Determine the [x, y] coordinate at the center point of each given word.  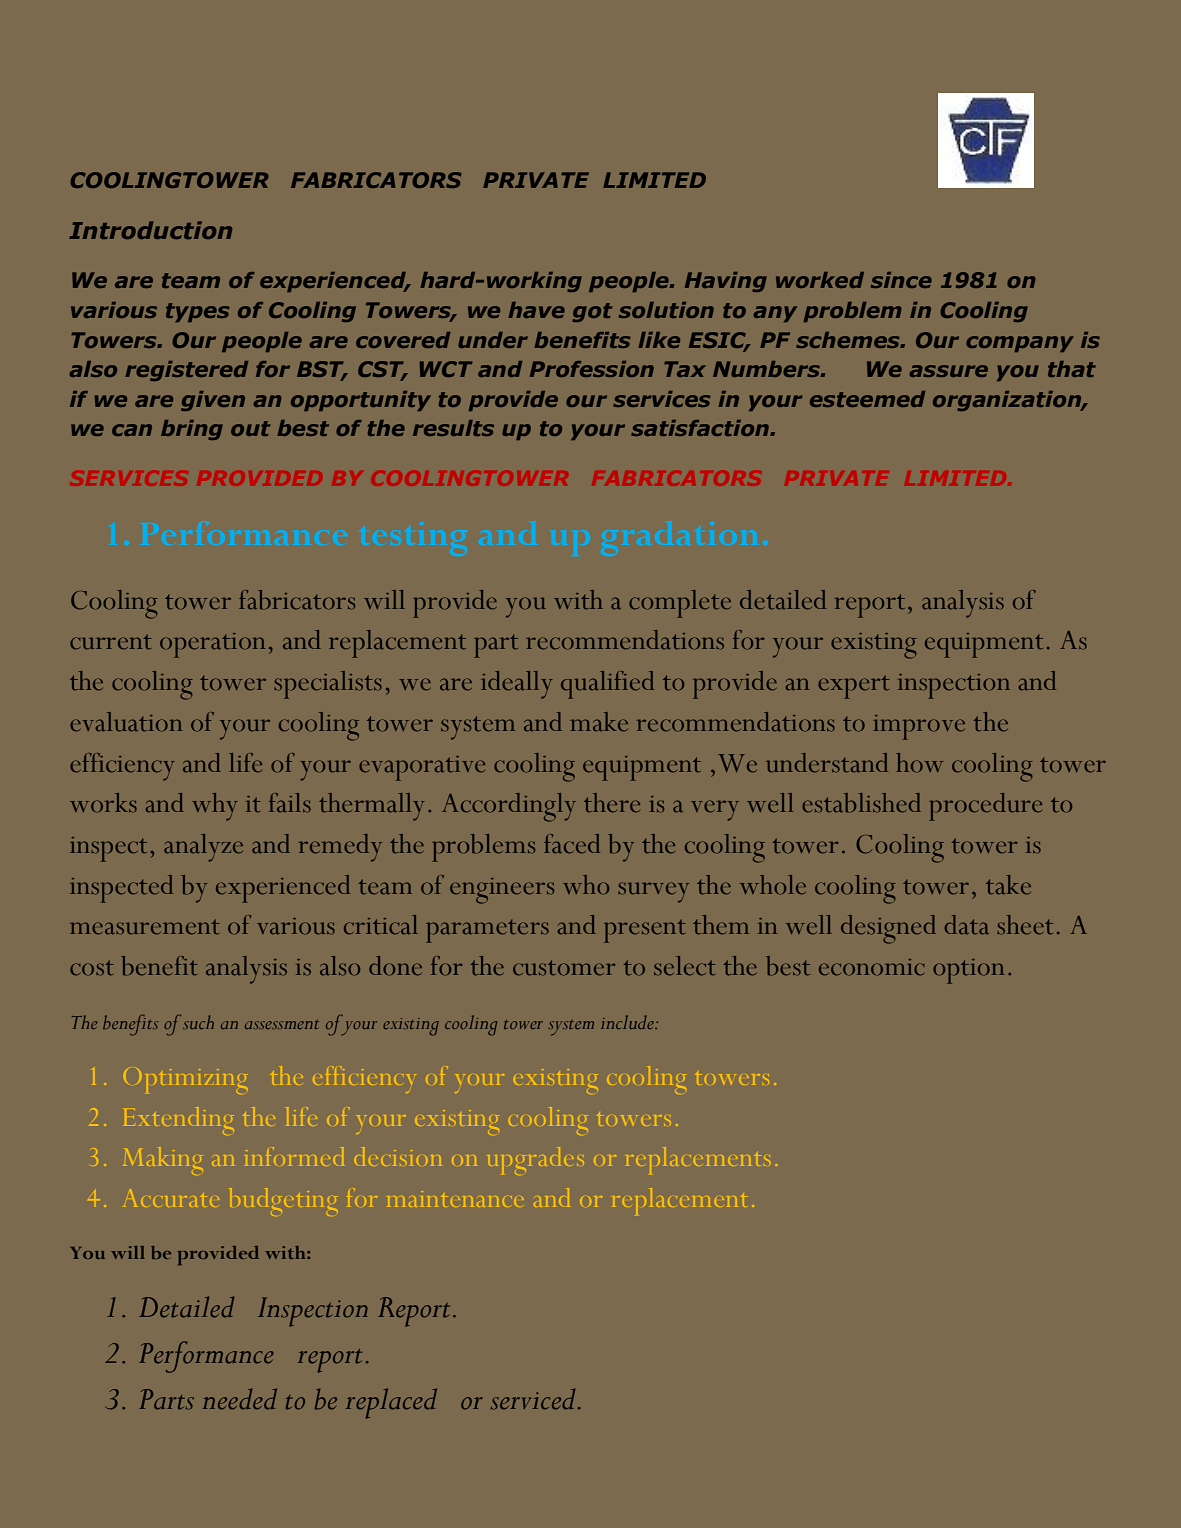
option [968, 971]
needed [240, 1399]
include [628, 1022]
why [214, 807]
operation [212, 645]
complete [680, 604]
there [612, 803]
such [198, 1022]
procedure [985, 807]
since [901, 280]
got [592, 312]
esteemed [867, 399]
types [197, 312]
